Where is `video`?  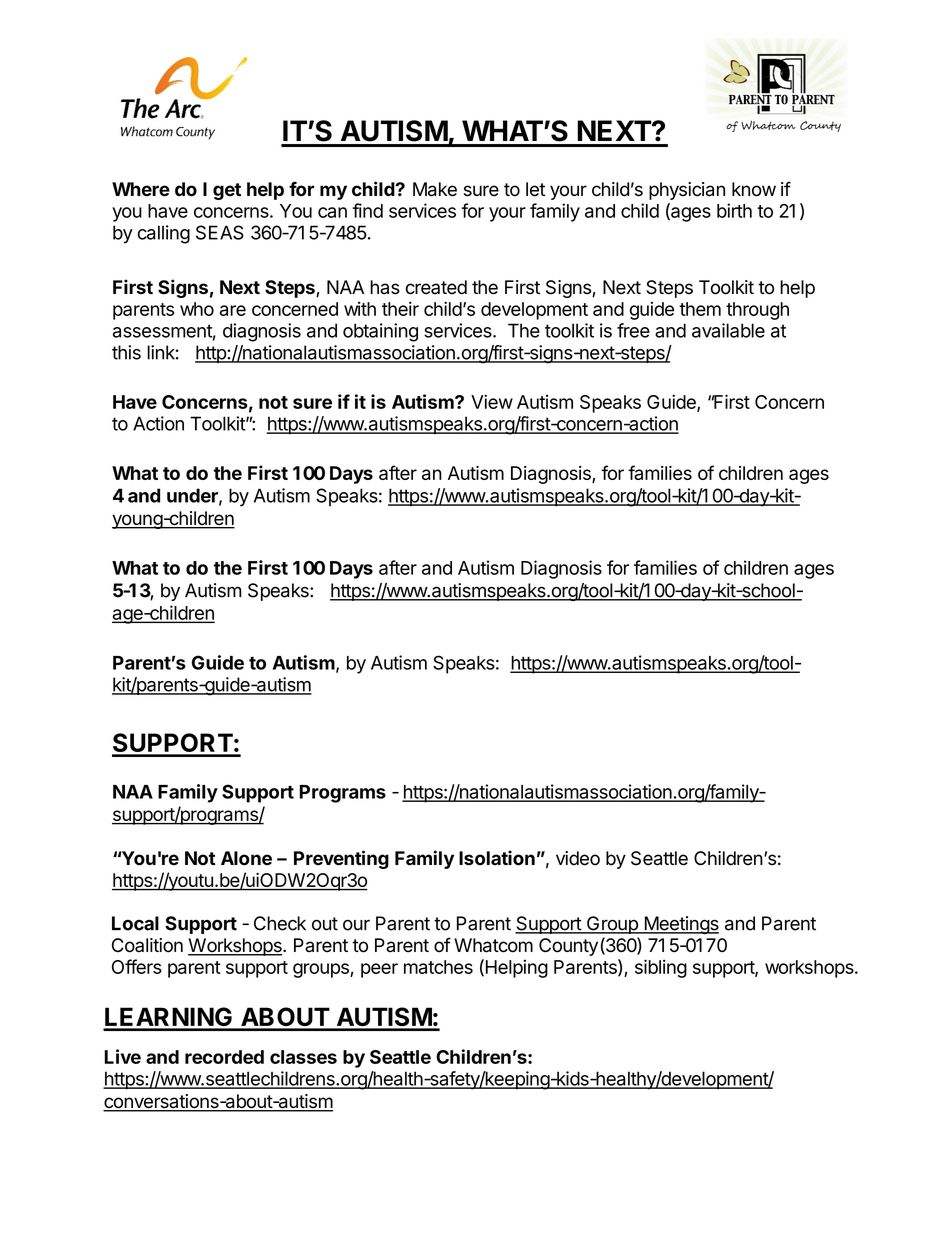
video is located at coordinates (578, 858).
